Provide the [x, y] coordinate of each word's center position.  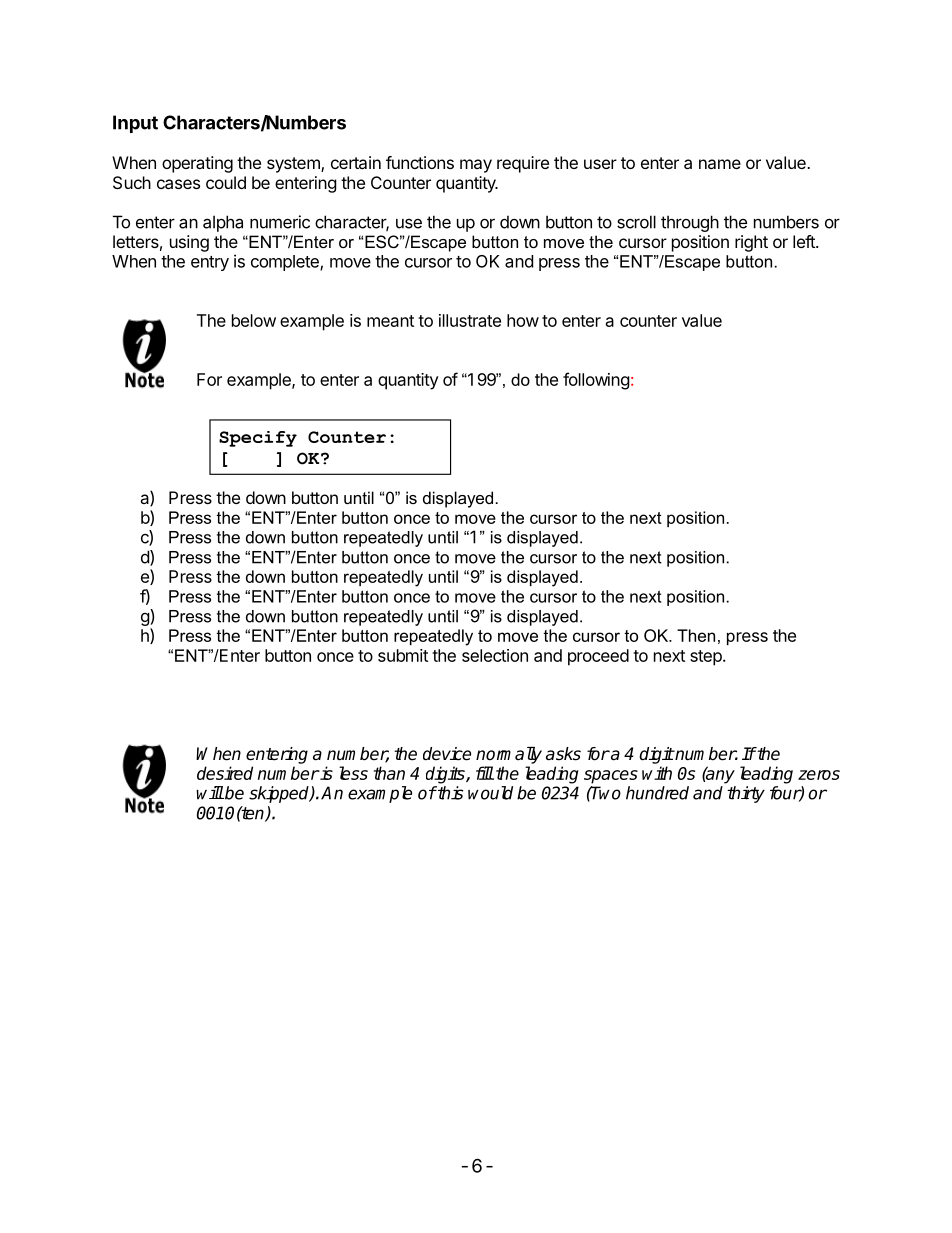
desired [225, 773]
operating [197, 164]
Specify [258, 439]
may [476, 166]
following [596, 381]
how [523, 320]
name [720, 164]
